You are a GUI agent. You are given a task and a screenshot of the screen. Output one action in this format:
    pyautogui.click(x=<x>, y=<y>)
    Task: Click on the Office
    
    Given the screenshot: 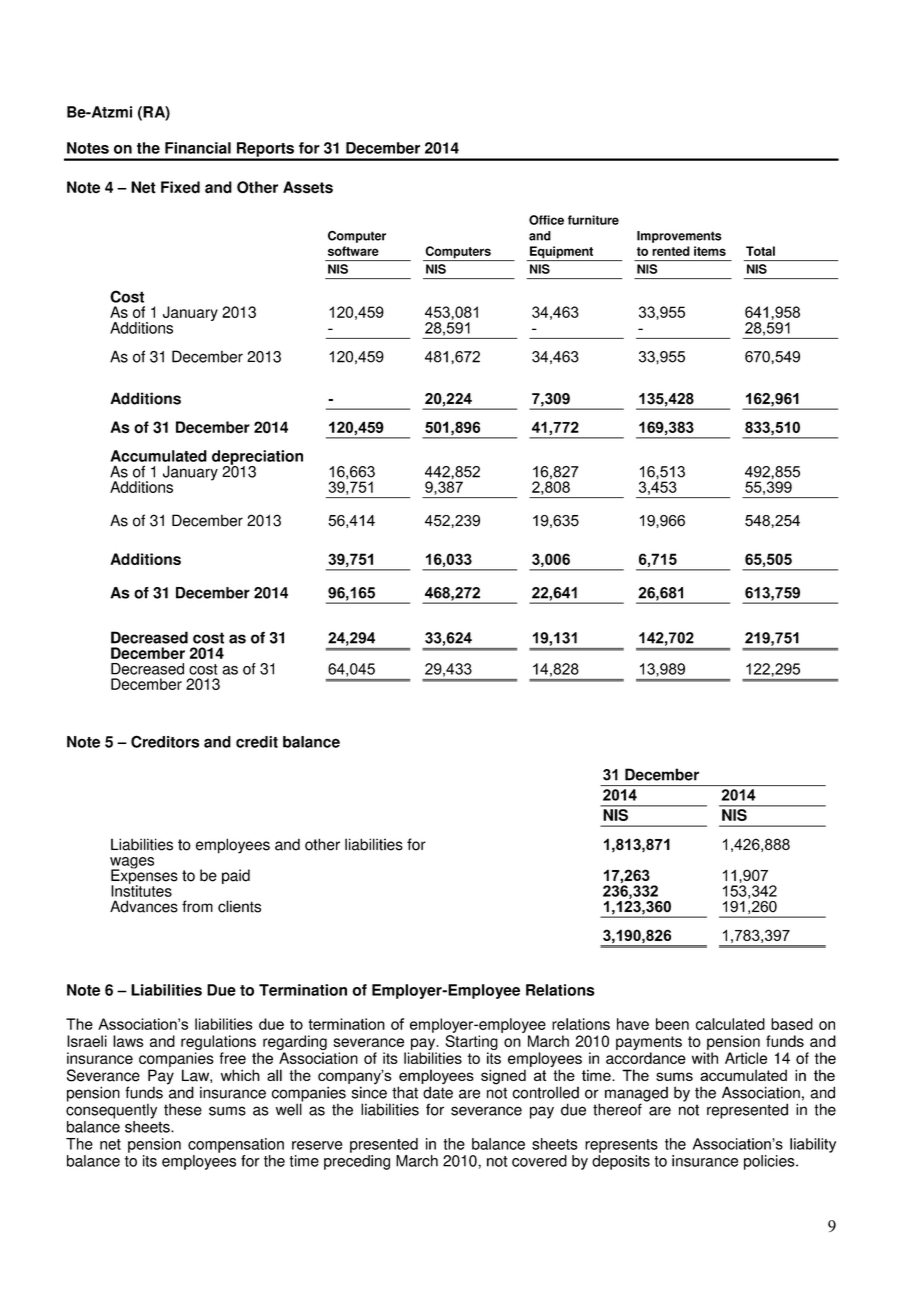 What is the action you would take?
    pyautogui.click(x=546, y=220)
